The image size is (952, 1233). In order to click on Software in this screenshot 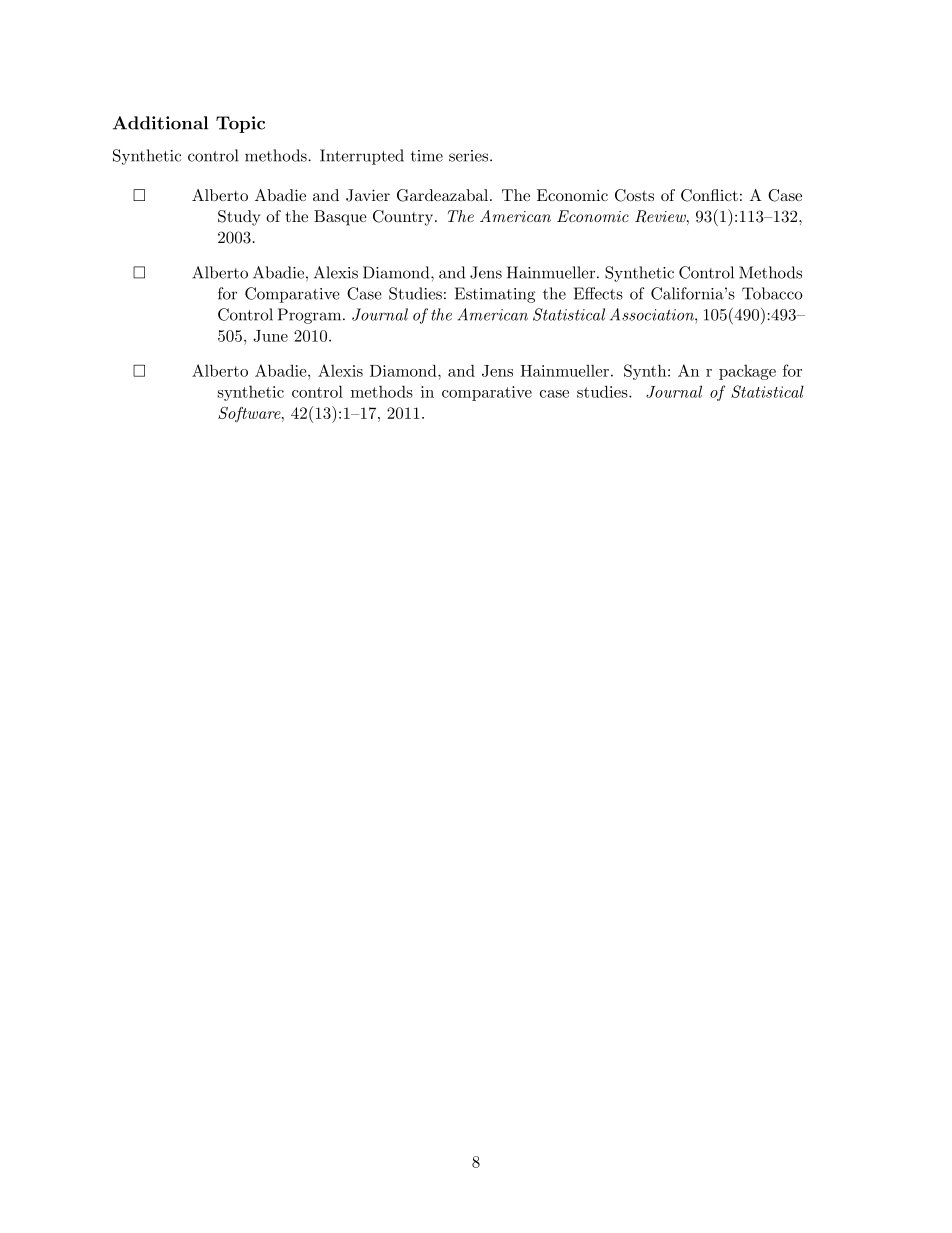, I will do `click(250, 414)`.
